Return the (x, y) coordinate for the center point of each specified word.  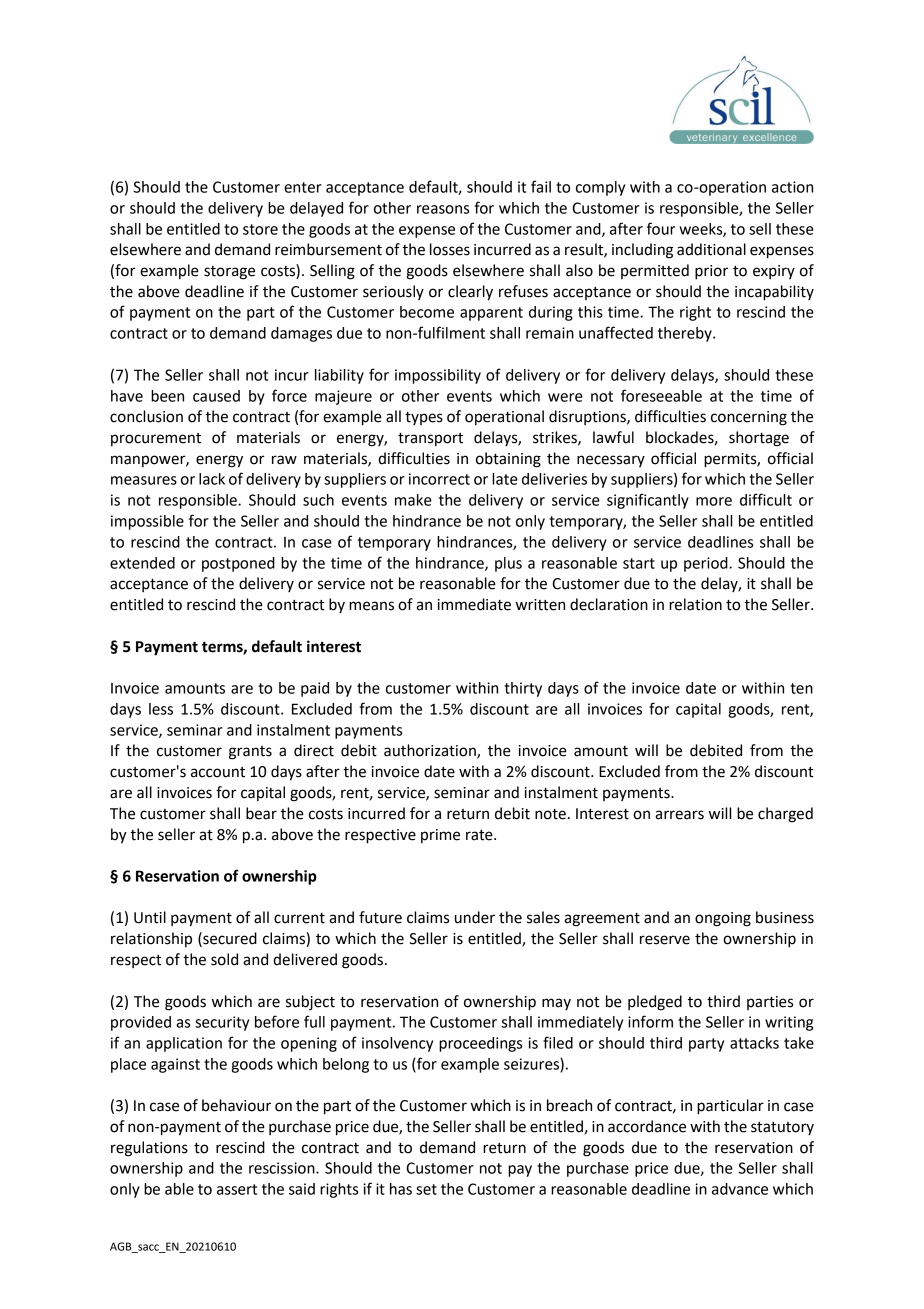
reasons (443, 209)
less (161, 709)
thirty (523, 689)
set (426, 1189)
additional (711, 249)
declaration (609, 604)
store (260, 229)
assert (237, 1189)
